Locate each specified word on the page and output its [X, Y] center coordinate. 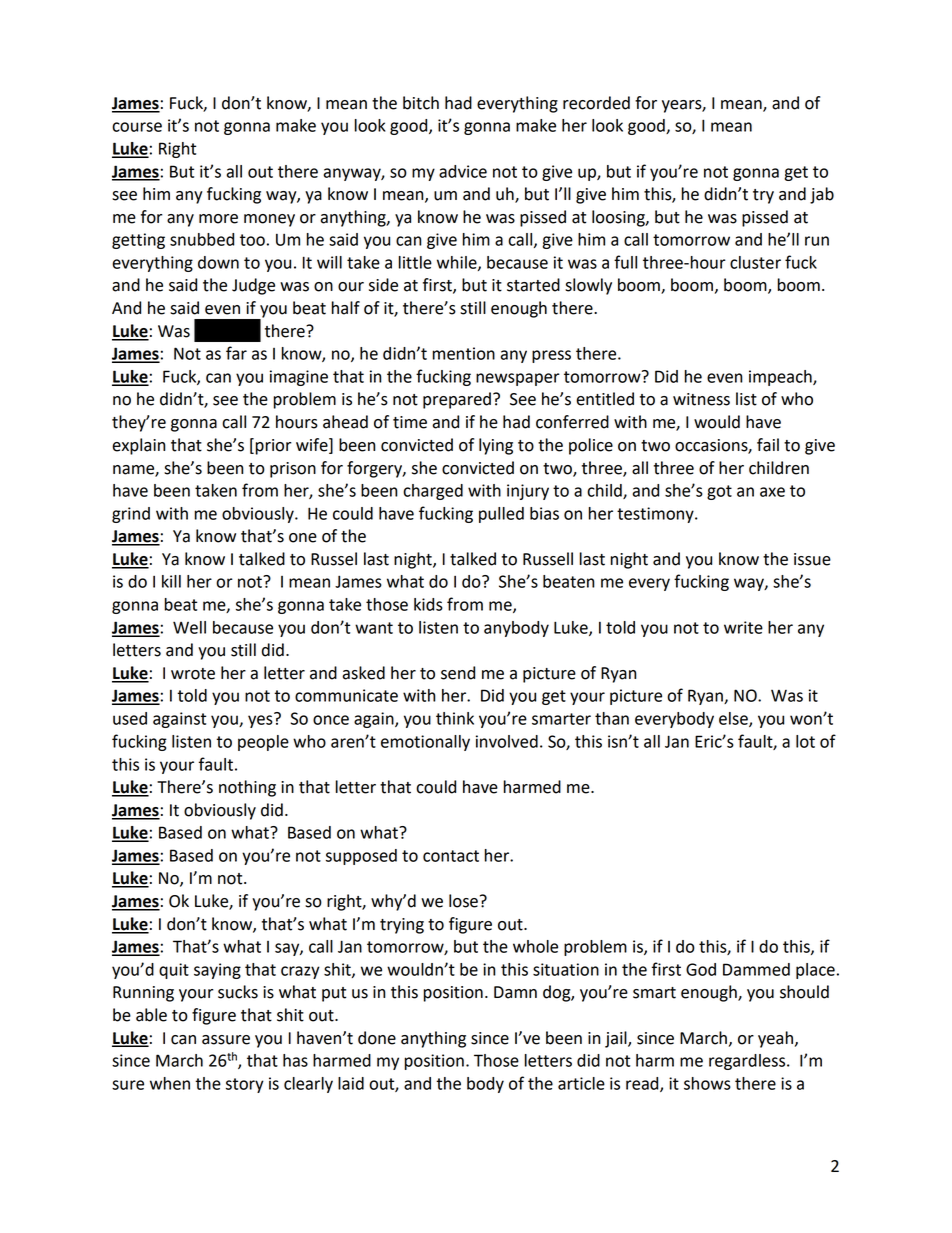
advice [463, 171]
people [263, 743]
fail [768, 445]
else [734, 719]
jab [822, 195]
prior [273, 447]
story [245, 1085]
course [137, 127]
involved [507, 741]
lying [496, 446]
